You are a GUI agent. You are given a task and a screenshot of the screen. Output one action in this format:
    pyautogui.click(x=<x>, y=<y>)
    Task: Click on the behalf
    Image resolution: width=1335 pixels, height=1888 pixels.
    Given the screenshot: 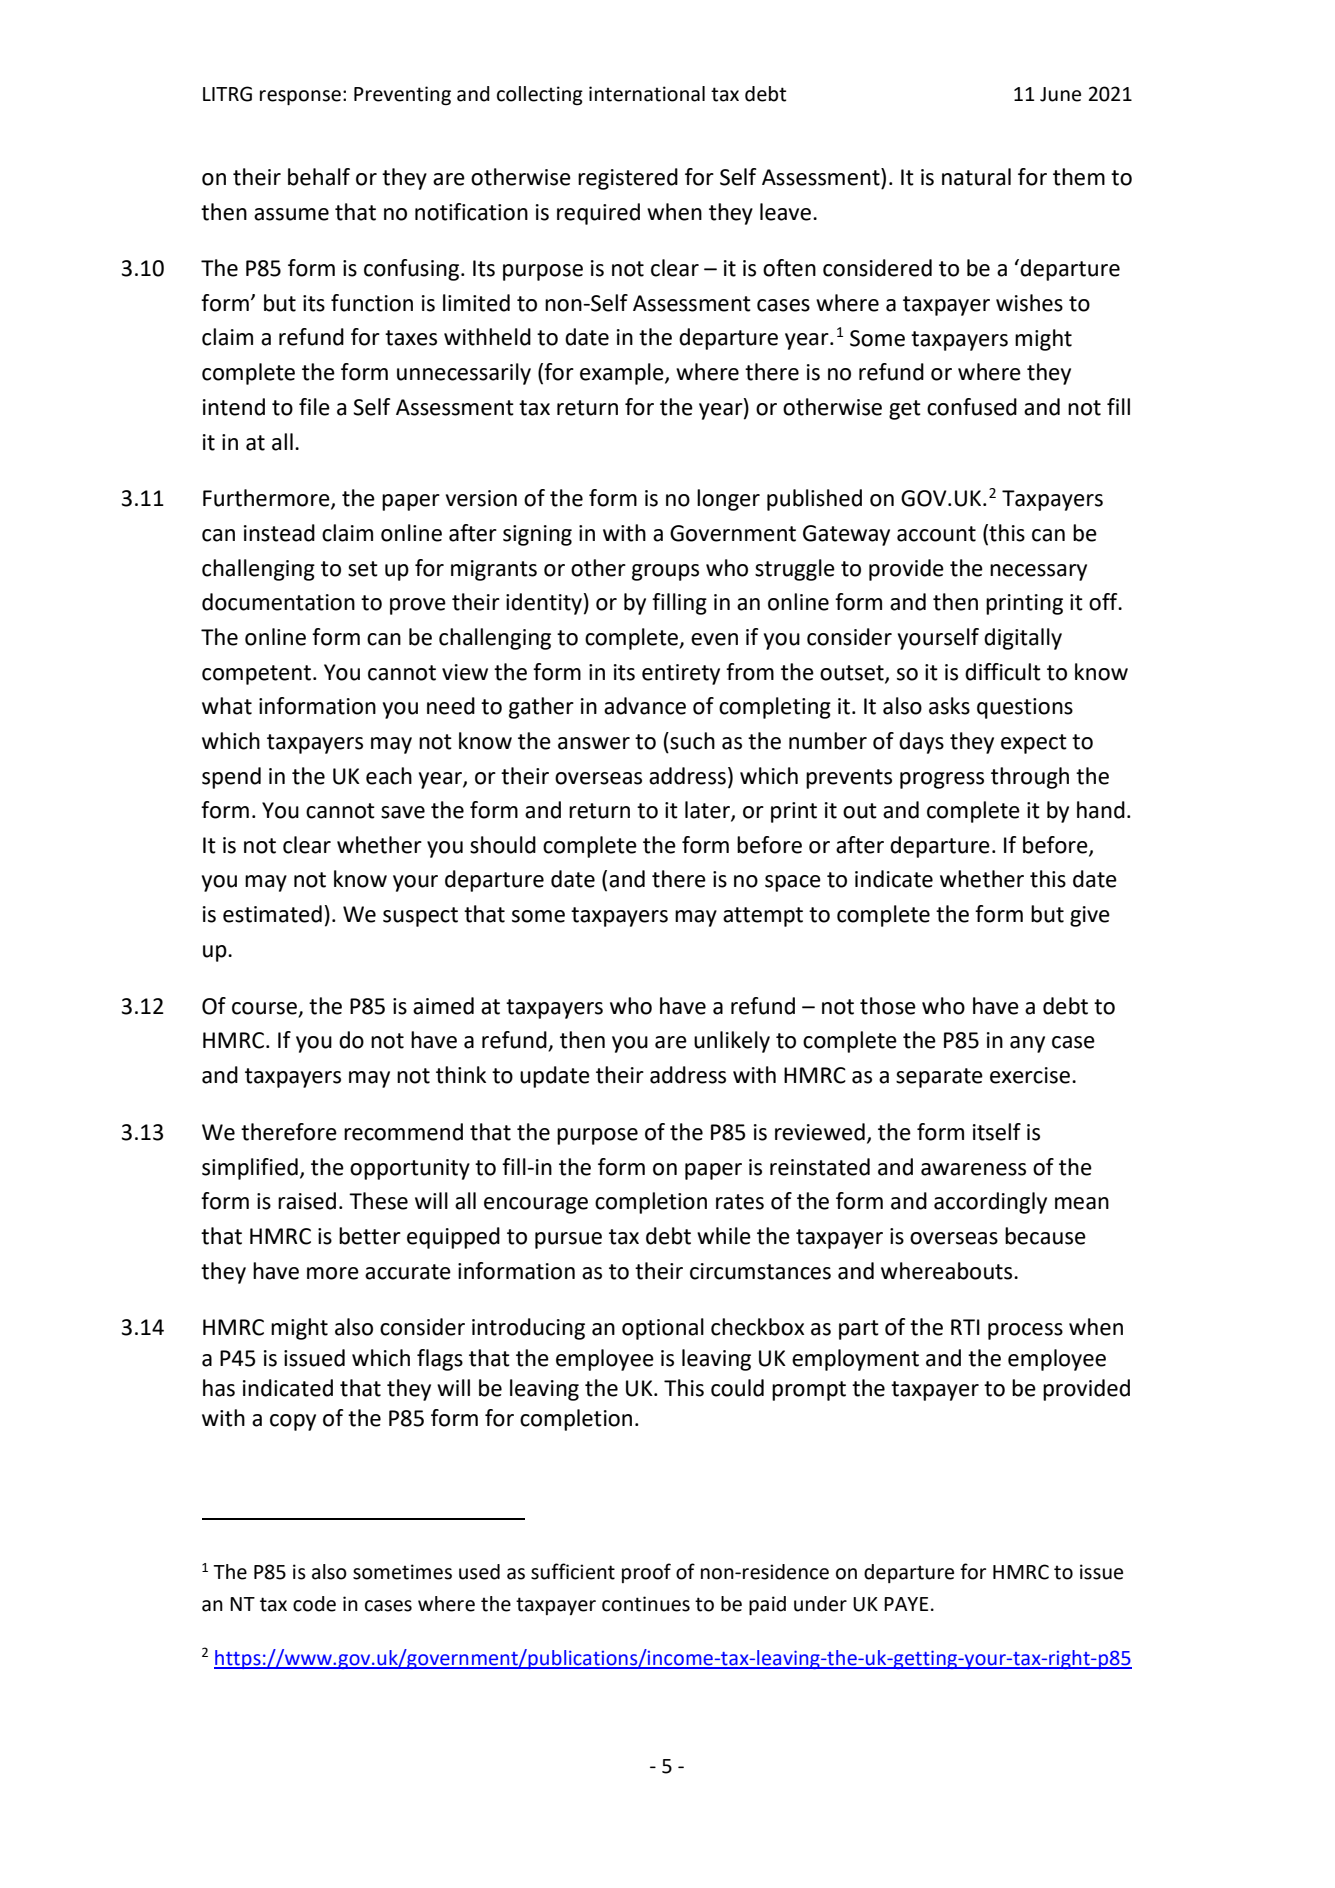 What is the action you would take?
    pyautogui.click(x=319, y=177)
